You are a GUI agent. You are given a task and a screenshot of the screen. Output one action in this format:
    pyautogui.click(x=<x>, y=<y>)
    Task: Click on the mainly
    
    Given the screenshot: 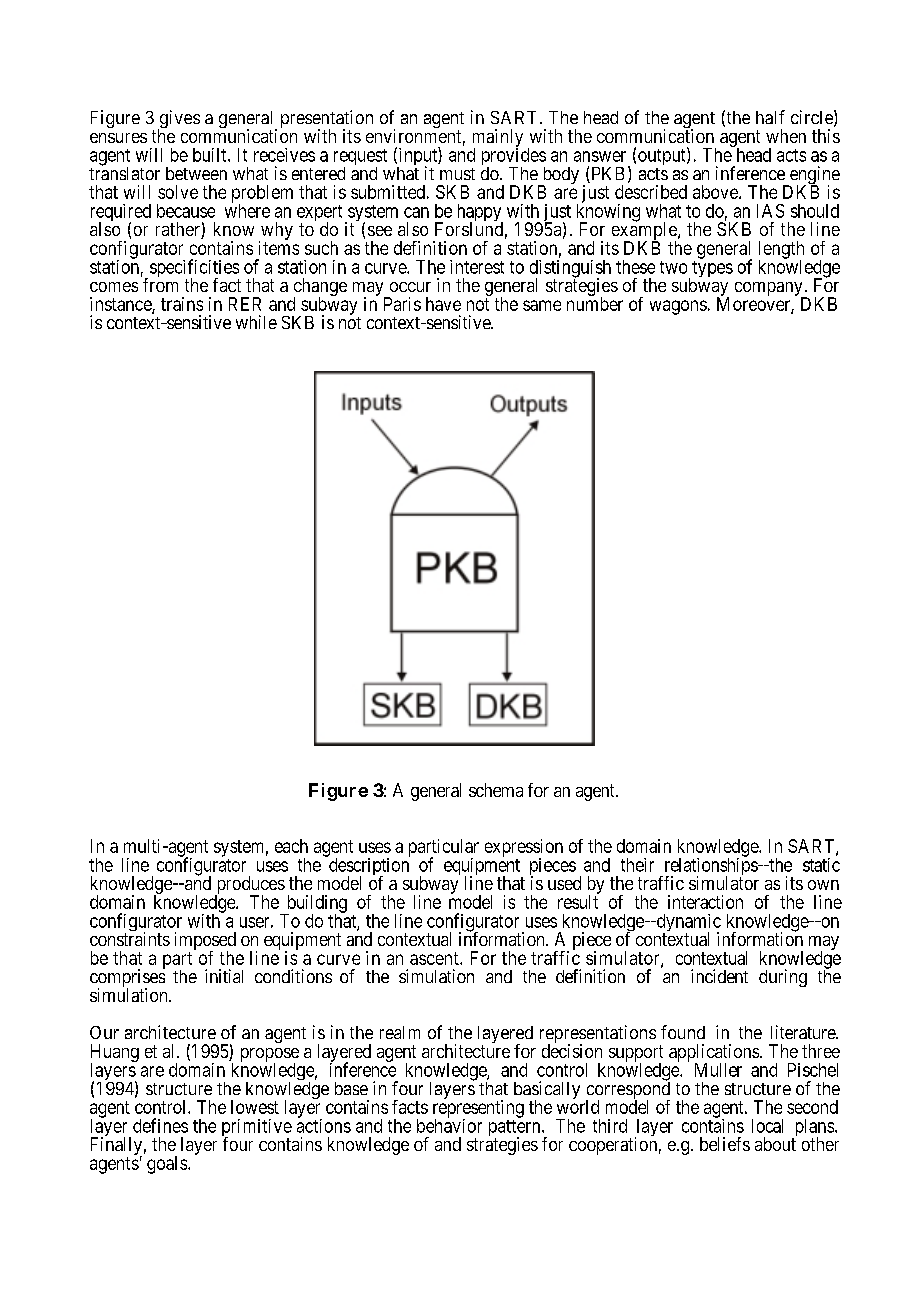 What is the action you would take?
    pyautogui.click(x=498, y=139)
